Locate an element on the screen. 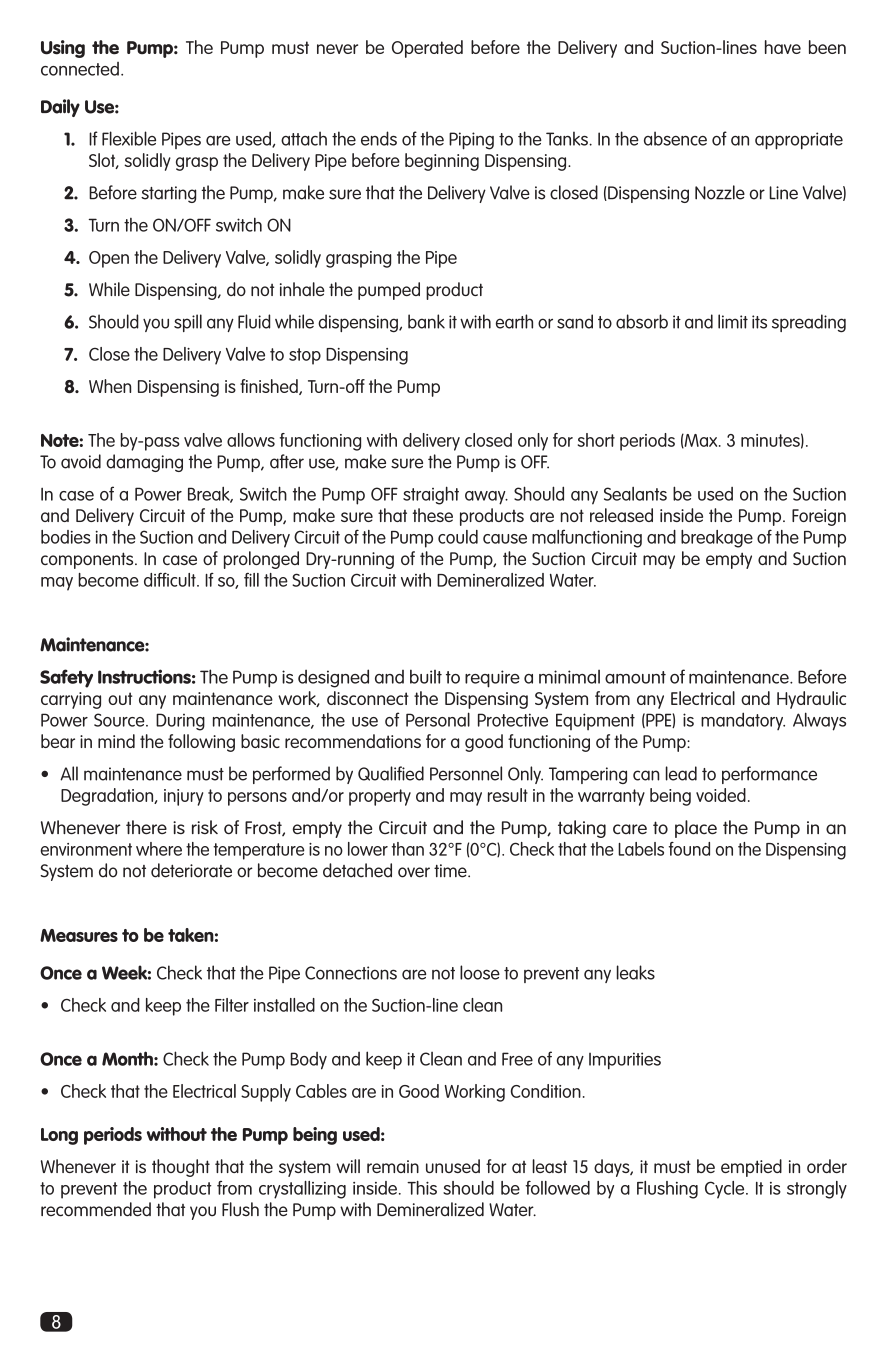  This is located at coordinates (422, 1188).
